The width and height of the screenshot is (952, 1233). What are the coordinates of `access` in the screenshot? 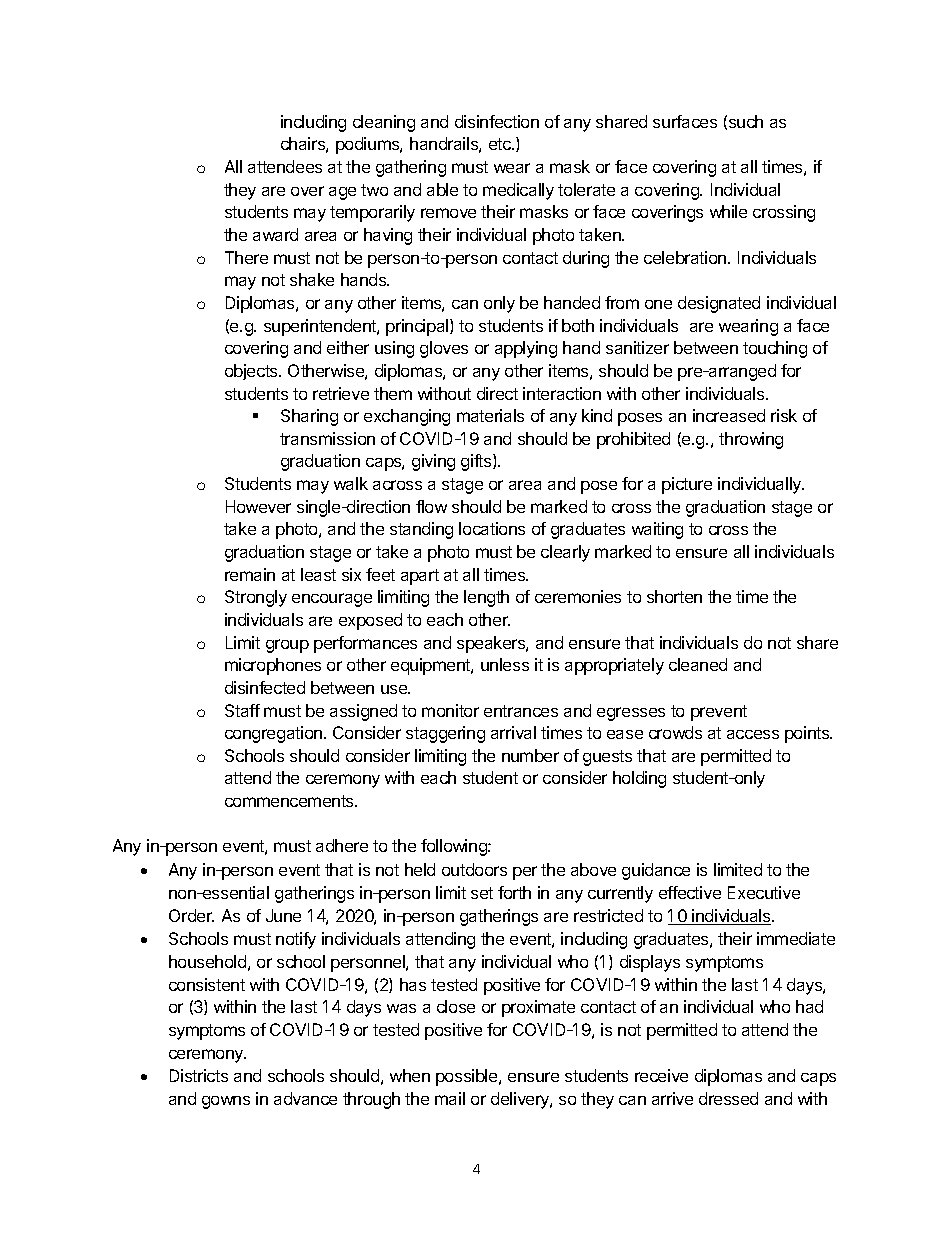 It's located at (753, 734).
